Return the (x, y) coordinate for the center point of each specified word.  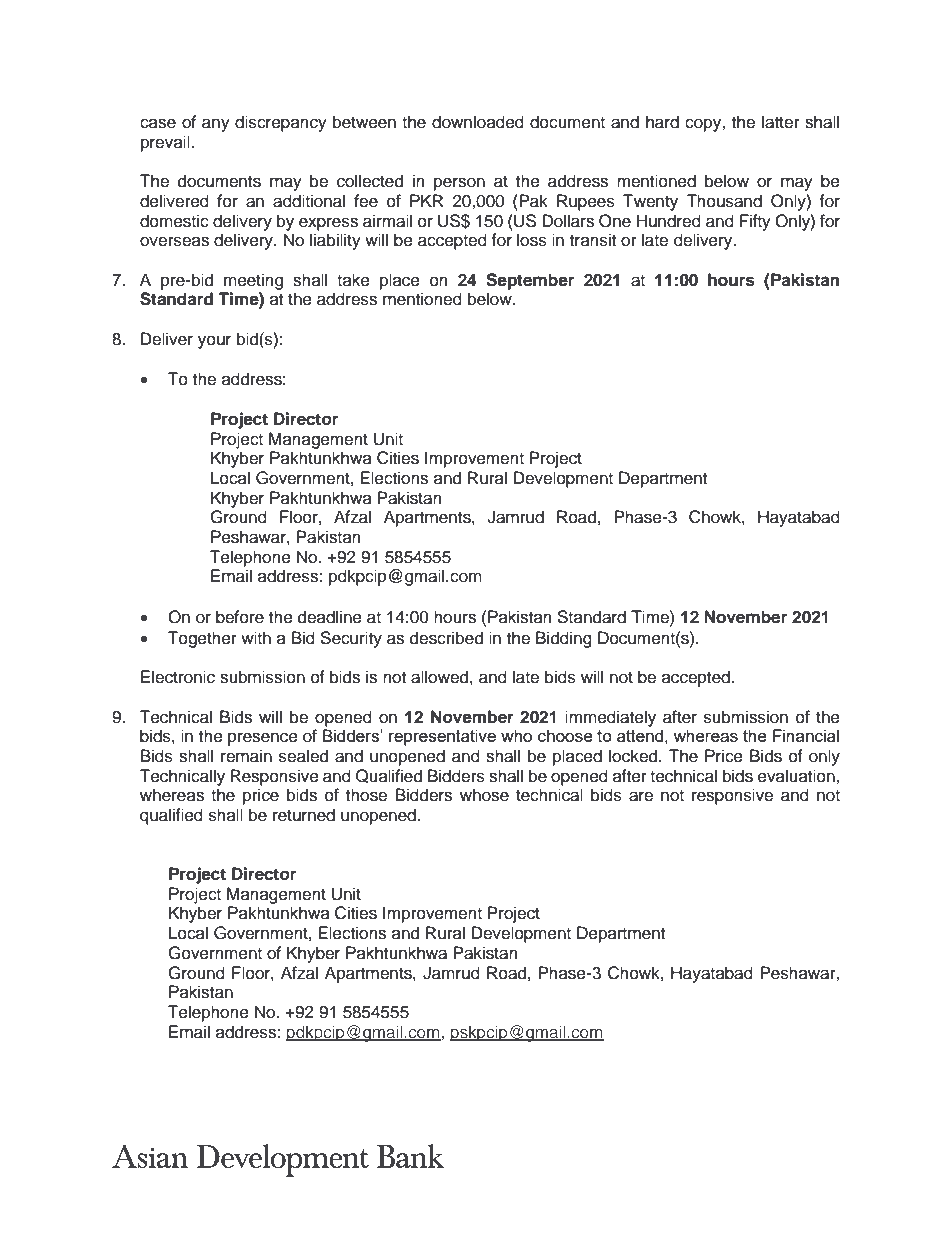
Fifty (755, 222)
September (530, 281)
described (446, 638)
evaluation (797, 776)
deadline (330, 617)
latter (781, 122)
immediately (610, 718)
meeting (253, 281)
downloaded (478, 122)
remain (246, 756)
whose (484, 795)
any (216, 125)
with (256, 637)
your (214, 342)
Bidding (564, 639)
